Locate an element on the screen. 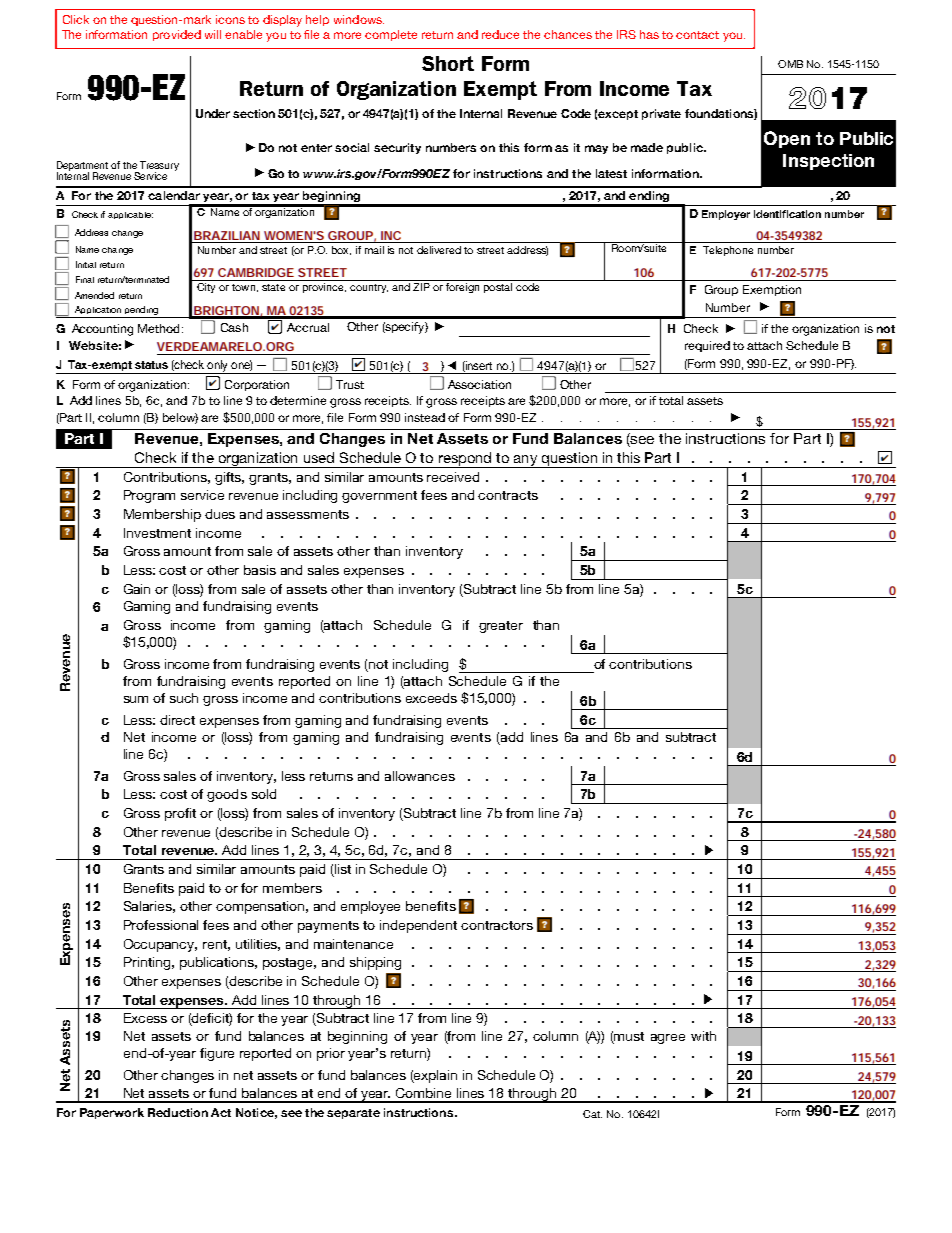  Short is located at coordinates (448, 63).
